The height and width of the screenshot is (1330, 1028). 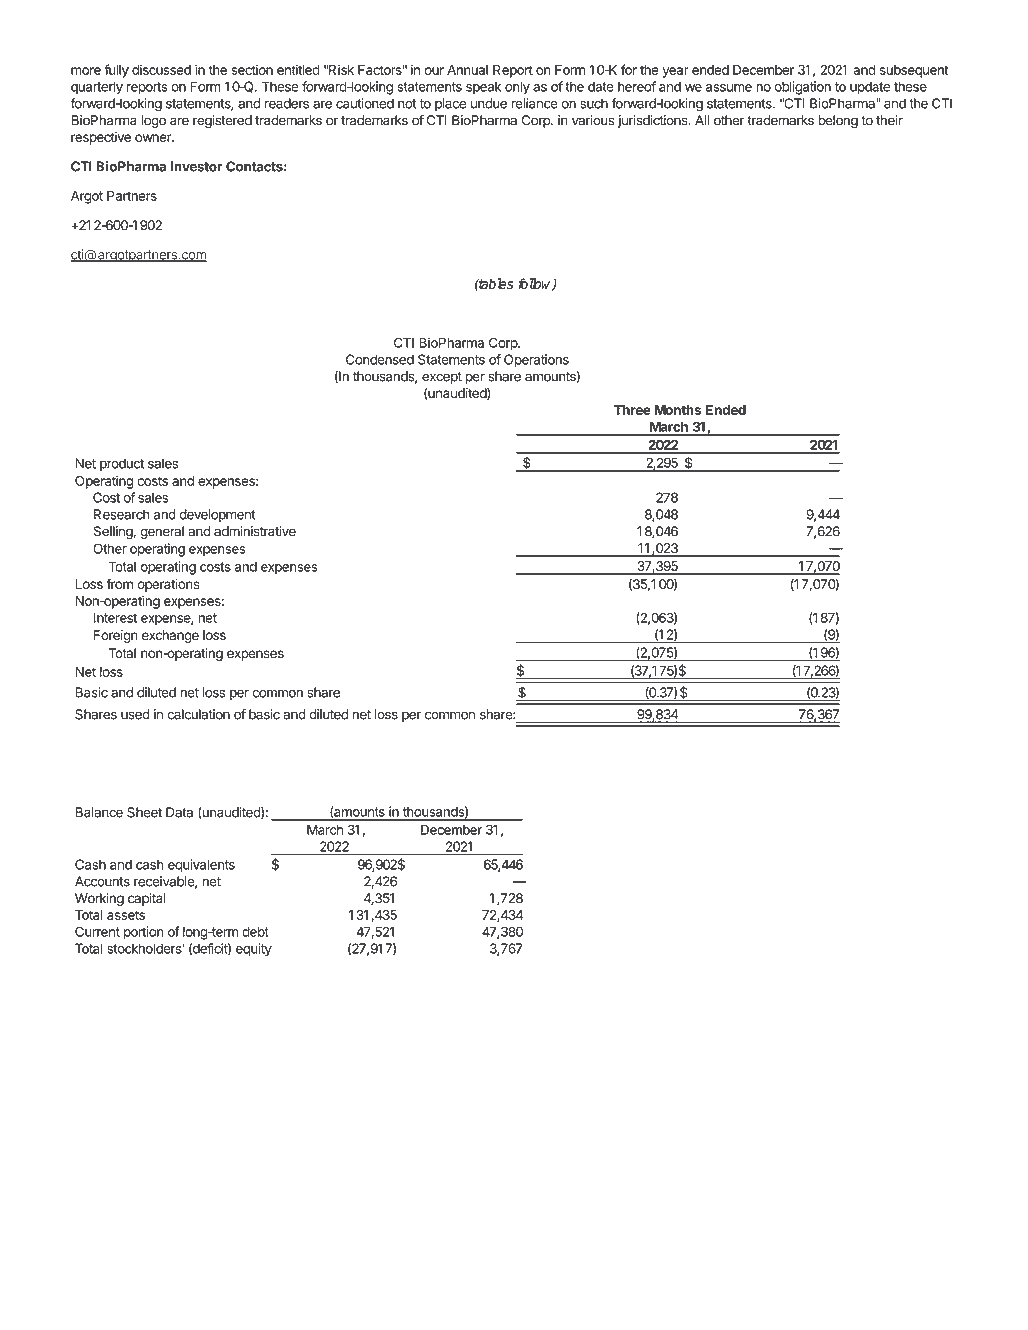 I want to click on from, so click(x=120, y=583).
